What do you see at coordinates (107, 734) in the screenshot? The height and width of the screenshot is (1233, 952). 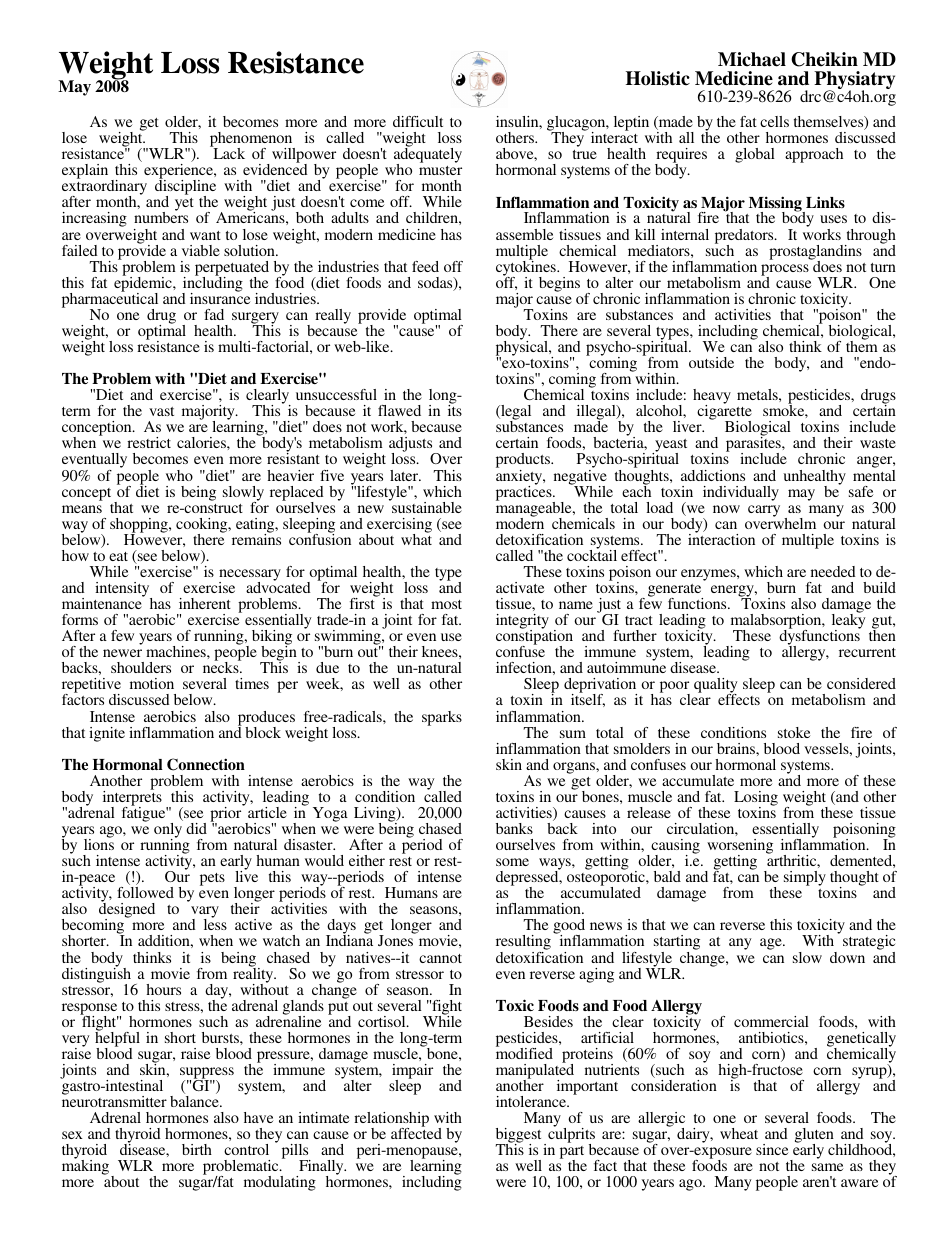 I see `ignite` at bounding box center [107, 734].
